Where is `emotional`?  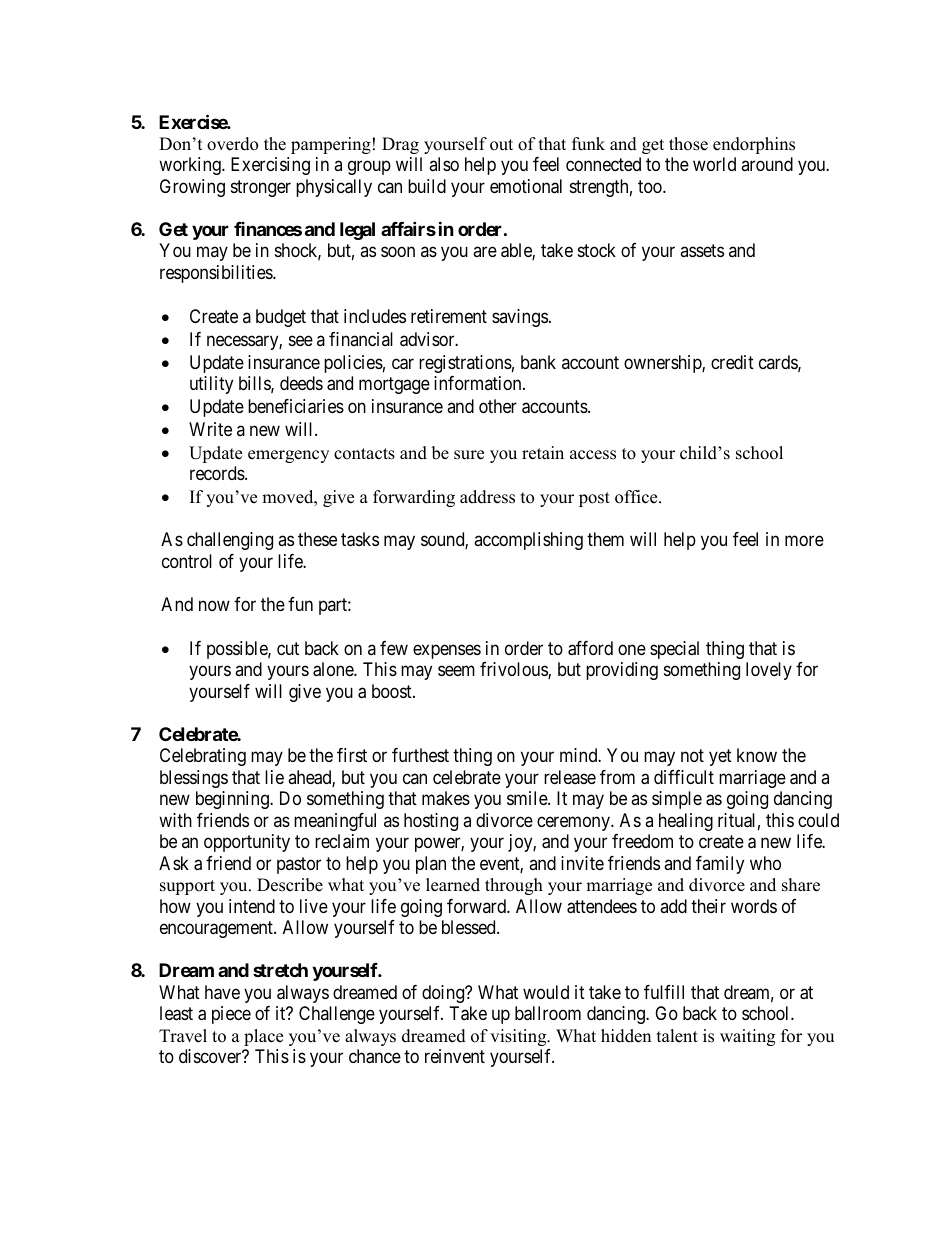
emotional is located at coordinates (526, 186).
